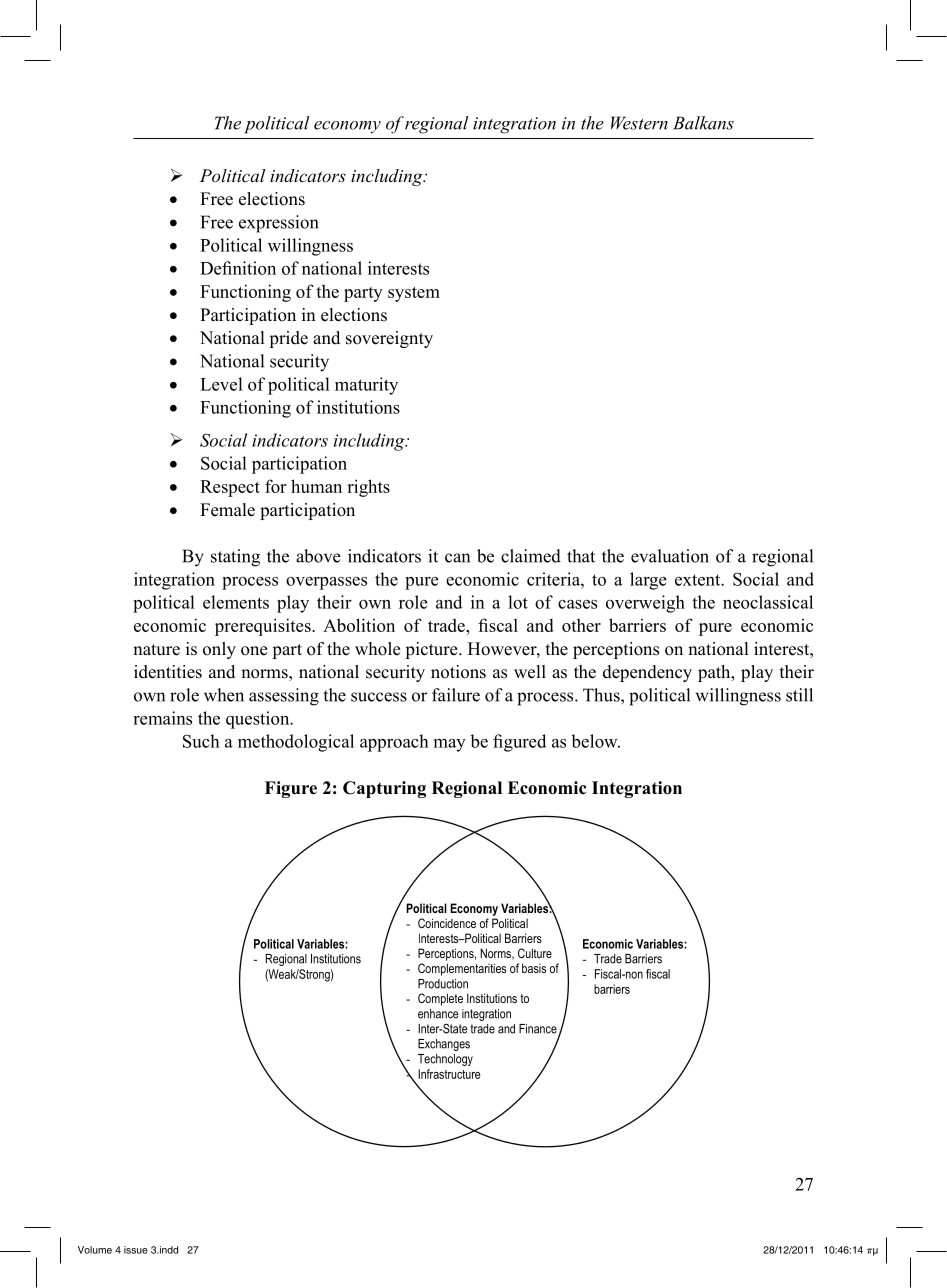 This image has height=1288, width=947. Describe the element at coordinates (279, 224) in the image. I see `expression` at that location.
